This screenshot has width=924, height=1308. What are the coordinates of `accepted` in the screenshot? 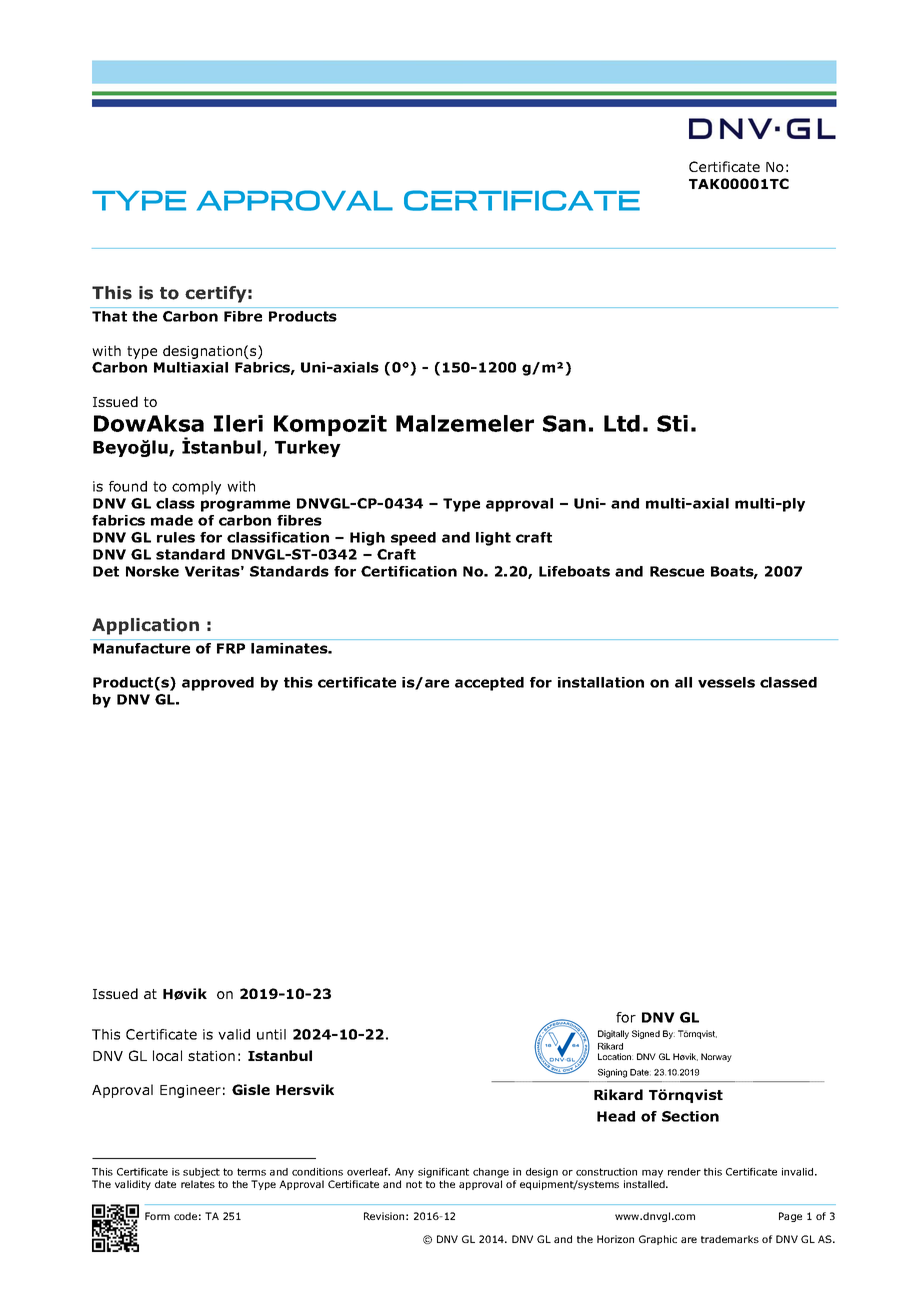 It's located at (489, 684).
